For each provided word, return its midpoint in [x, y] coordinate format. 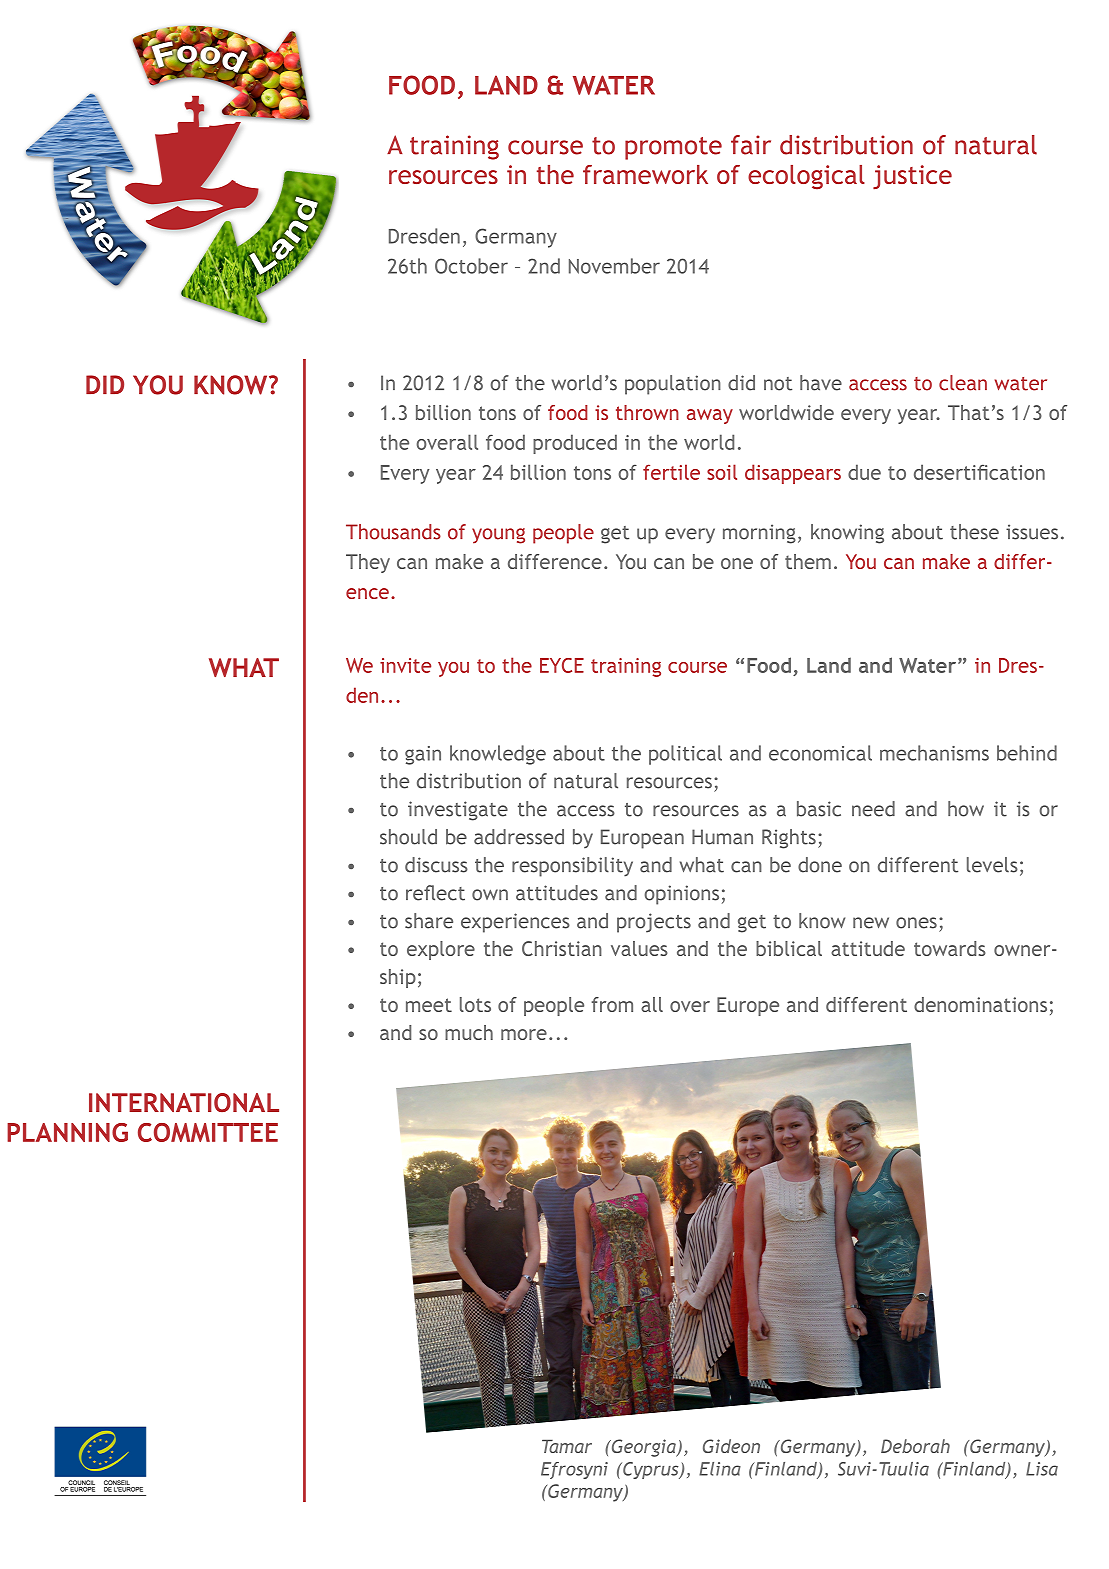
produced [575, 444]
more [524, 1034]
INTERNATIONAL [184, 1102]
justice [912, 177]
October [471, 266]
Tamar [567, 1446]
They [368, 563]
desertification [979, 472]
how [966, 809]
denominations [980, 1004]
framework [645, 174]
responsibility [572, 867]
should [408, 837]
